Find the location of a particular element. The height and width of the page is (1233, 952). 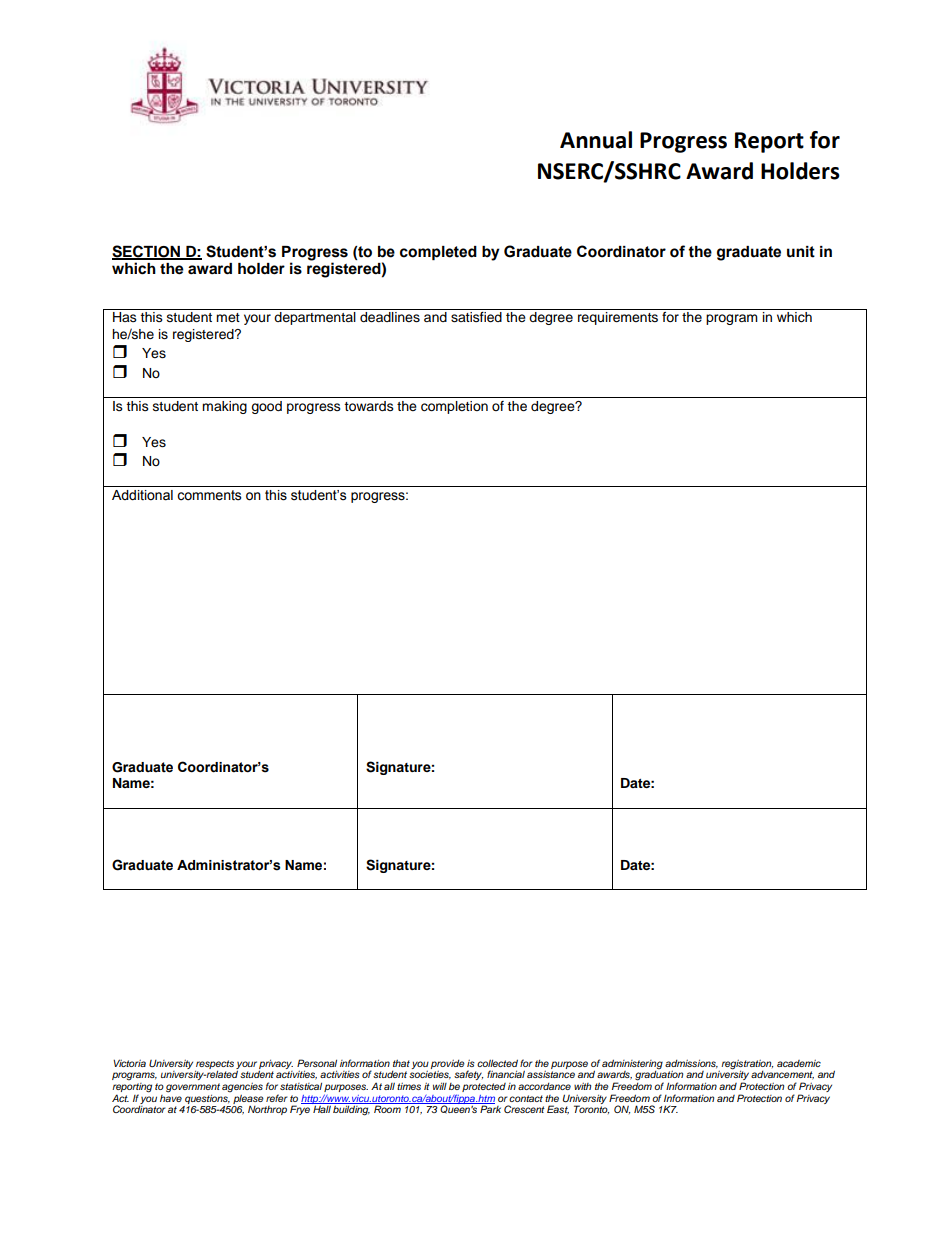

satisfied is located at coordinates (476, 317).
